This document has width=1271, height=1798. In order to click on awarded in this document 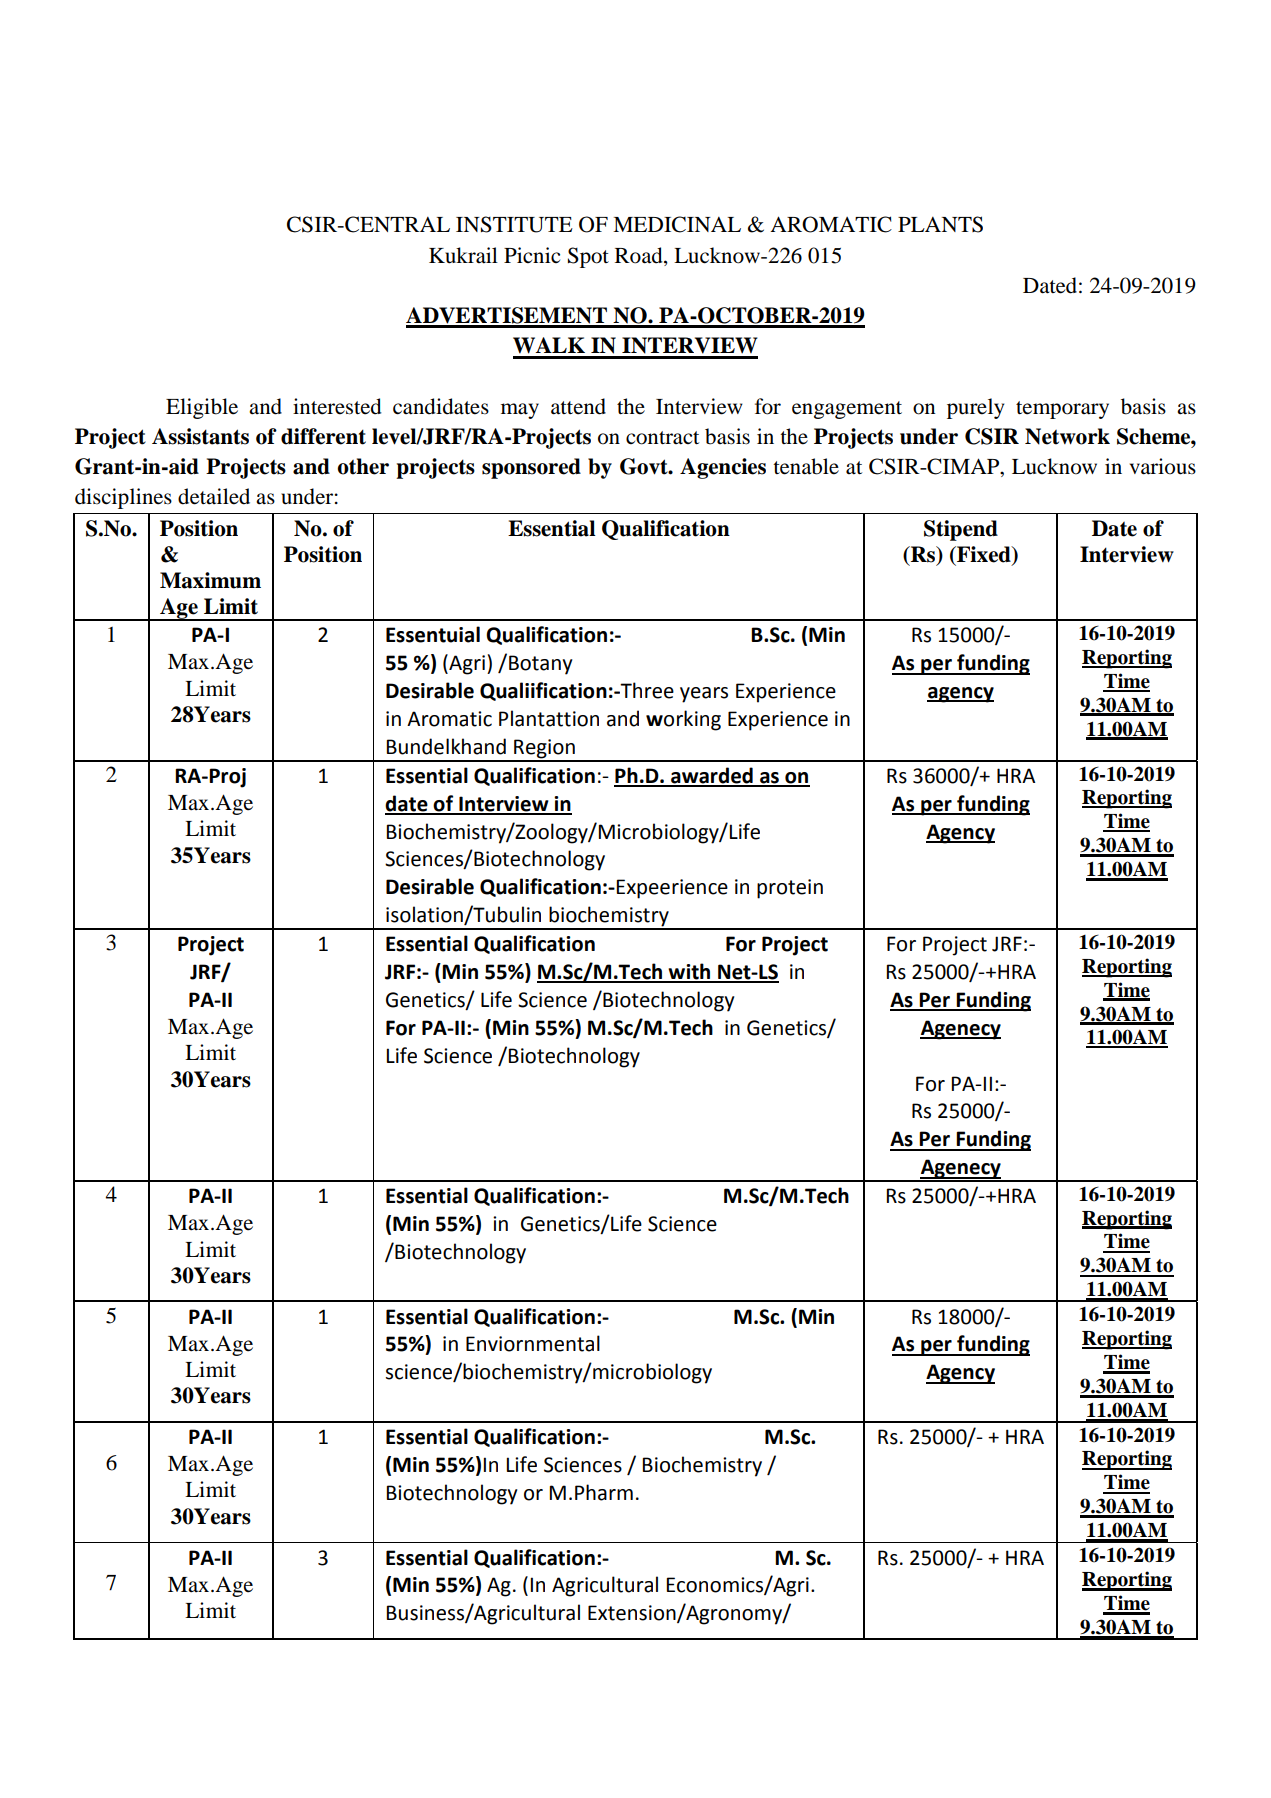, I will do `click(712, 776)`.
